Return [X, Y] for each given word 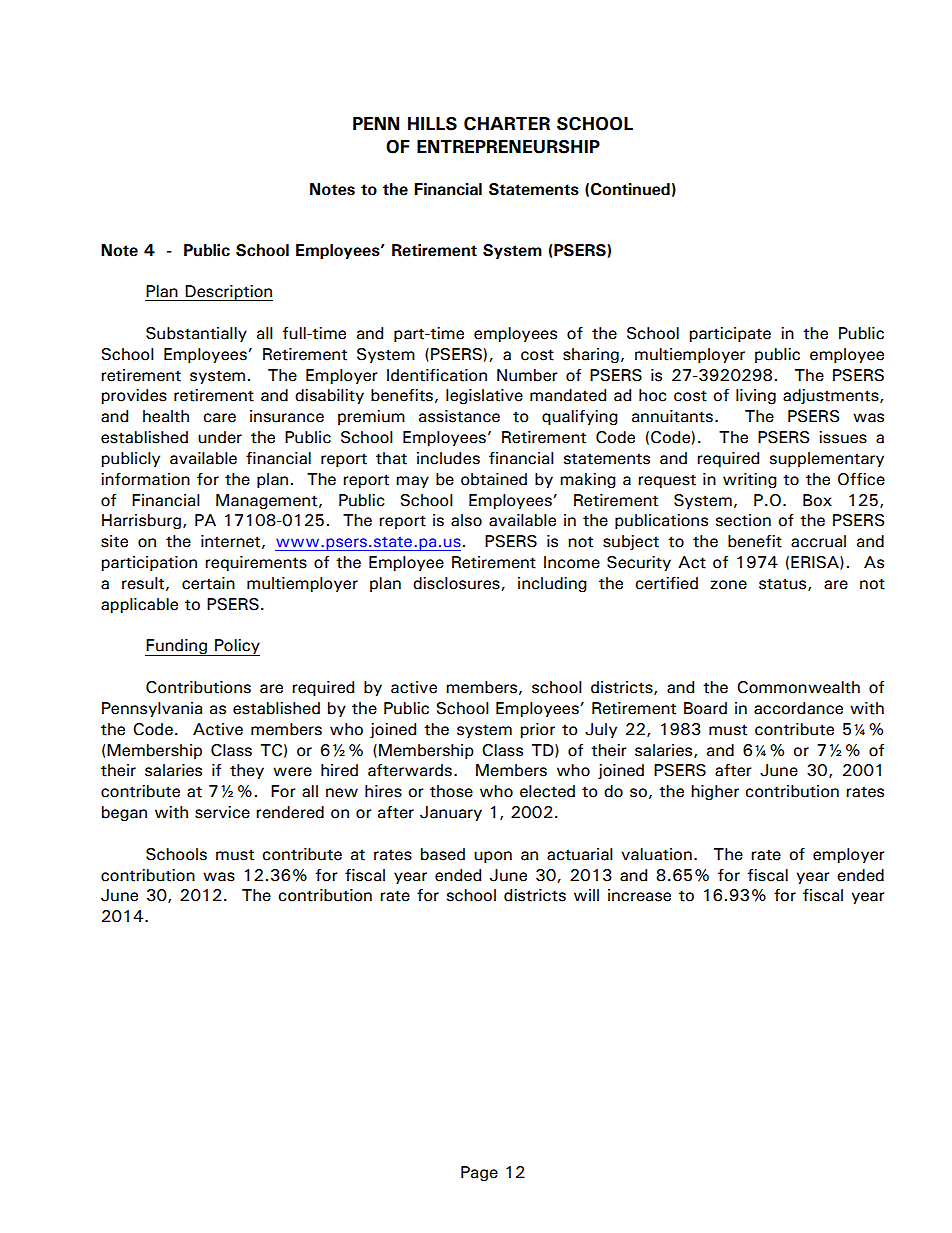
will [586, 895]
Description [228, 293]
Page [479, 1174]
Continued [630, 189]
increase [639, 895]
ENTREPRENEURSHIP [508, 147]
